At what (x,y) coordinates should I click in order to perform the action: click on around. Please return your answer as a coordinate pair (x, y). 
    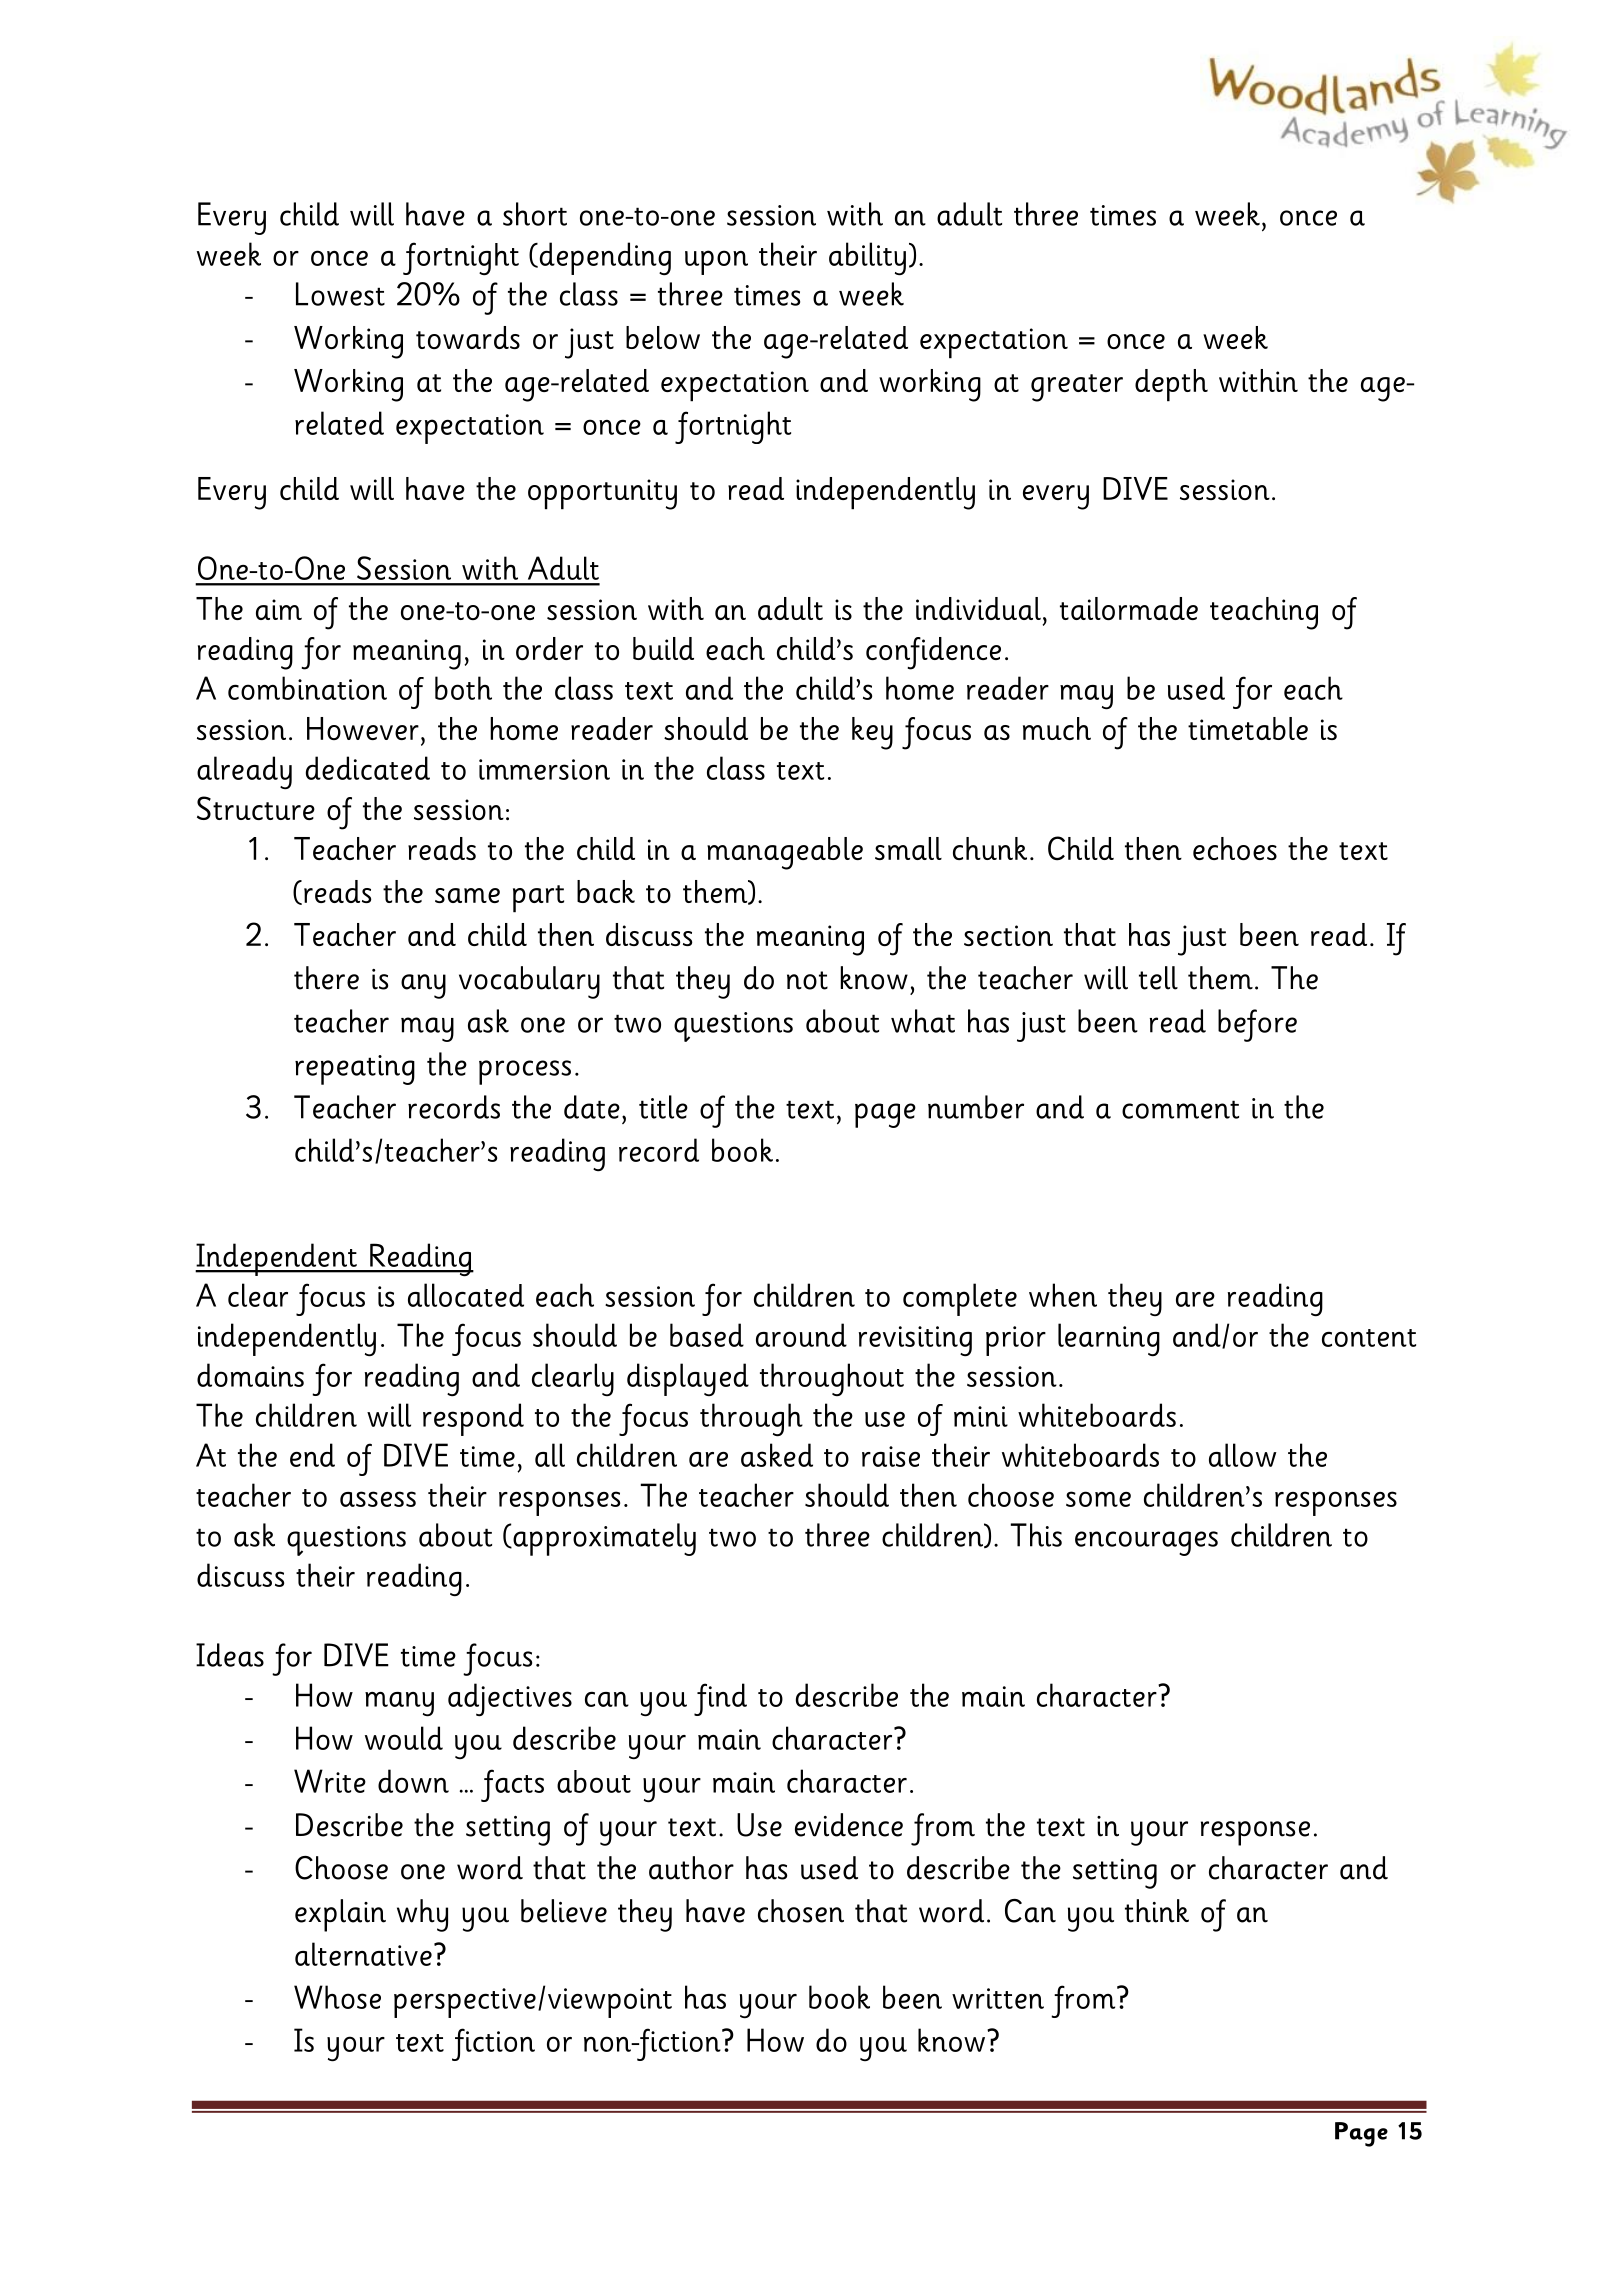
    Looking at the image, I should click on (801, 1335).
